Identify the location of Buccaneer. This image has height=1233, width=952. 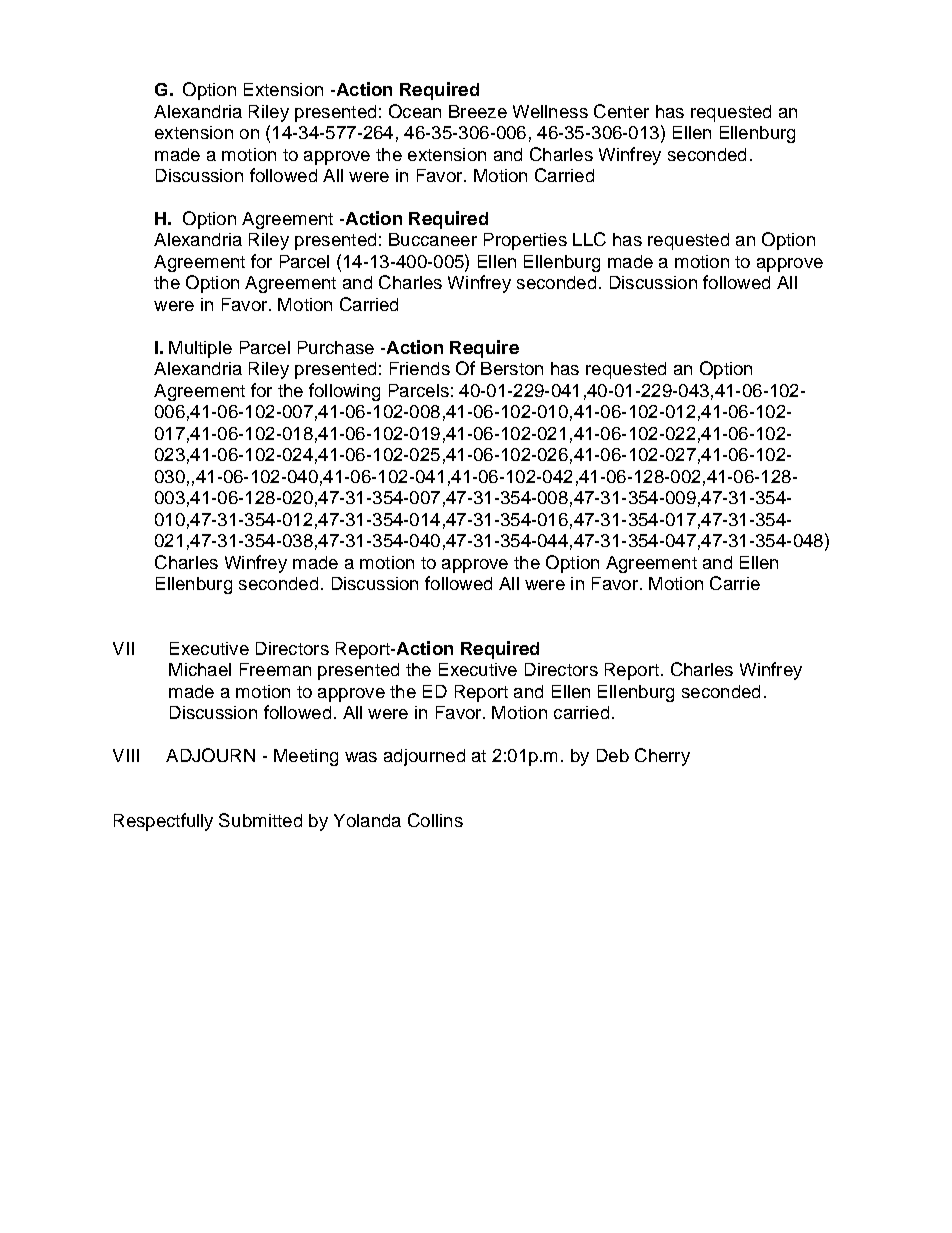
(433, 239).
